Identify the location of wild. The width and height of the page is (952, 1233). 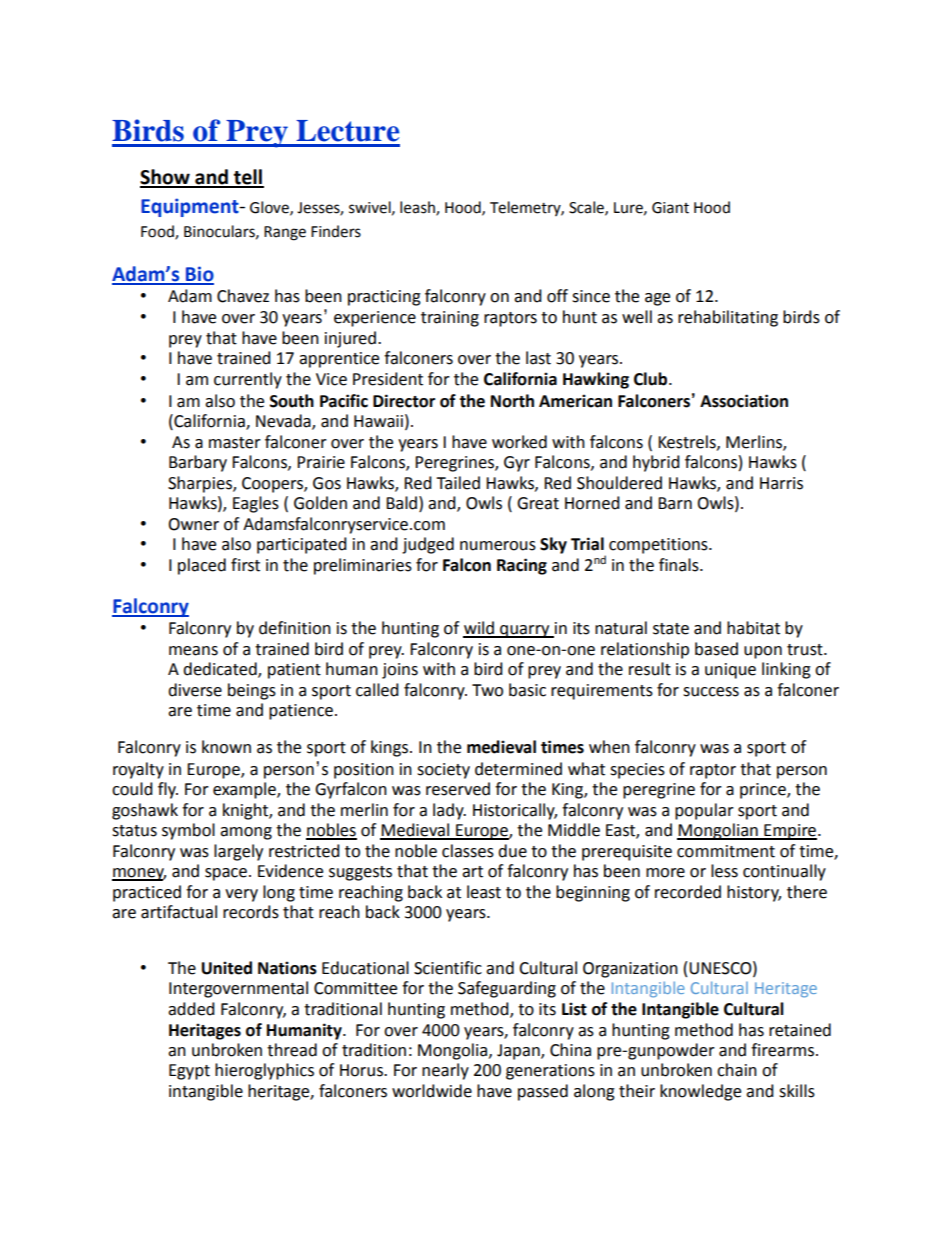
(479, 629).
